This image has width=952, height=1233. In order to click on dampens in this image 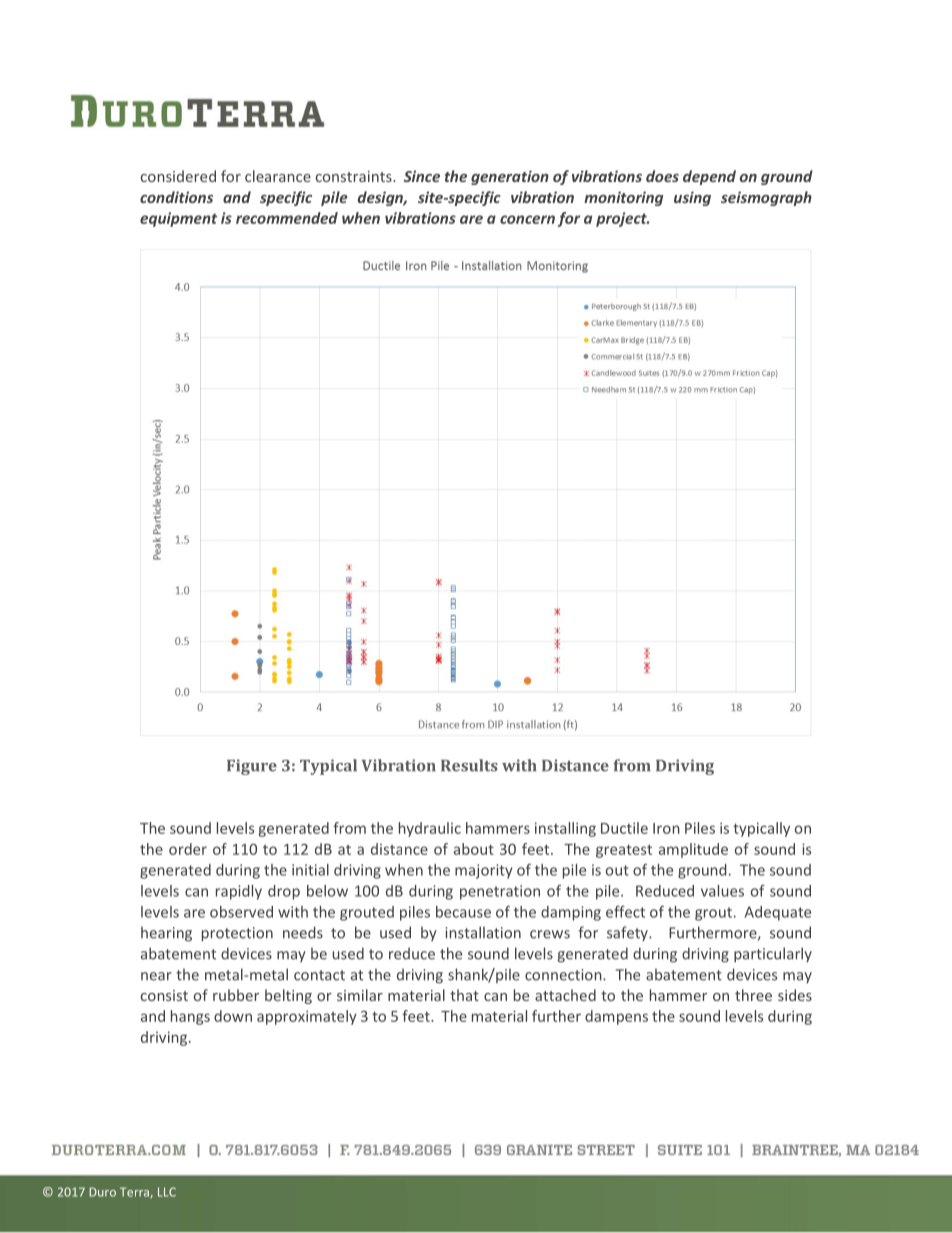, I will do `click(616, 1017)`.
